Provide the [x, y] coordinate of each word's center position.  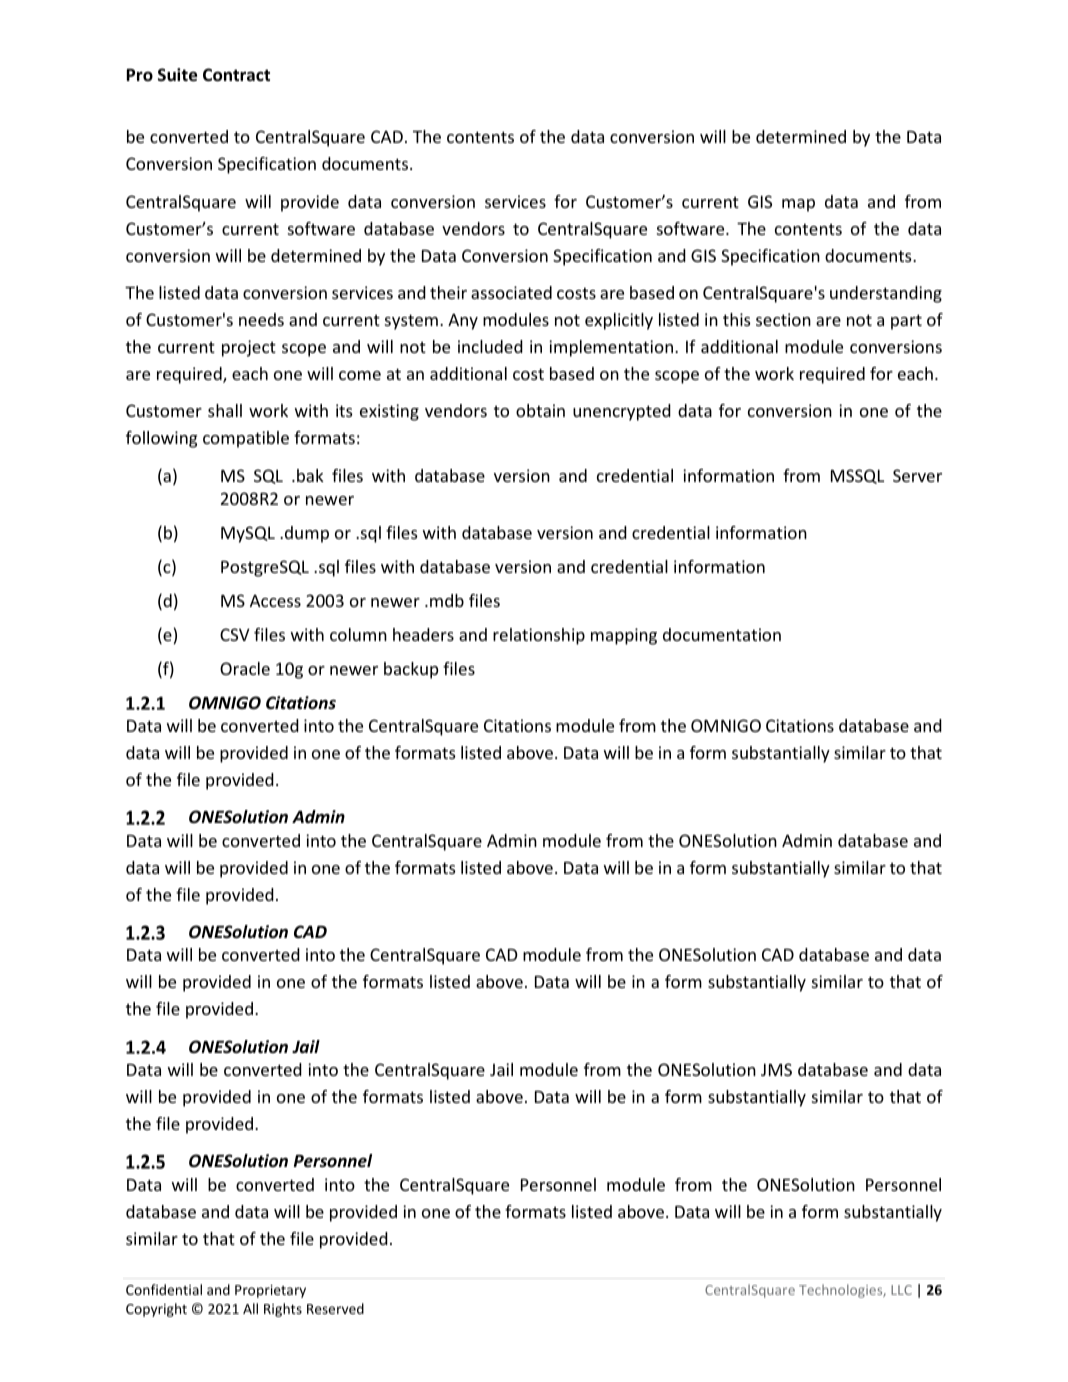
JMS [776, 1069]
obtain [540, 410]
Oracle [245, 668]
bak [310, 475]
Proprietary [270, 1291]
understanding [886, 294]
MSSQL [857, 476]
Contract [236, 75]
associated [511, 292]
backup [411, 670]
